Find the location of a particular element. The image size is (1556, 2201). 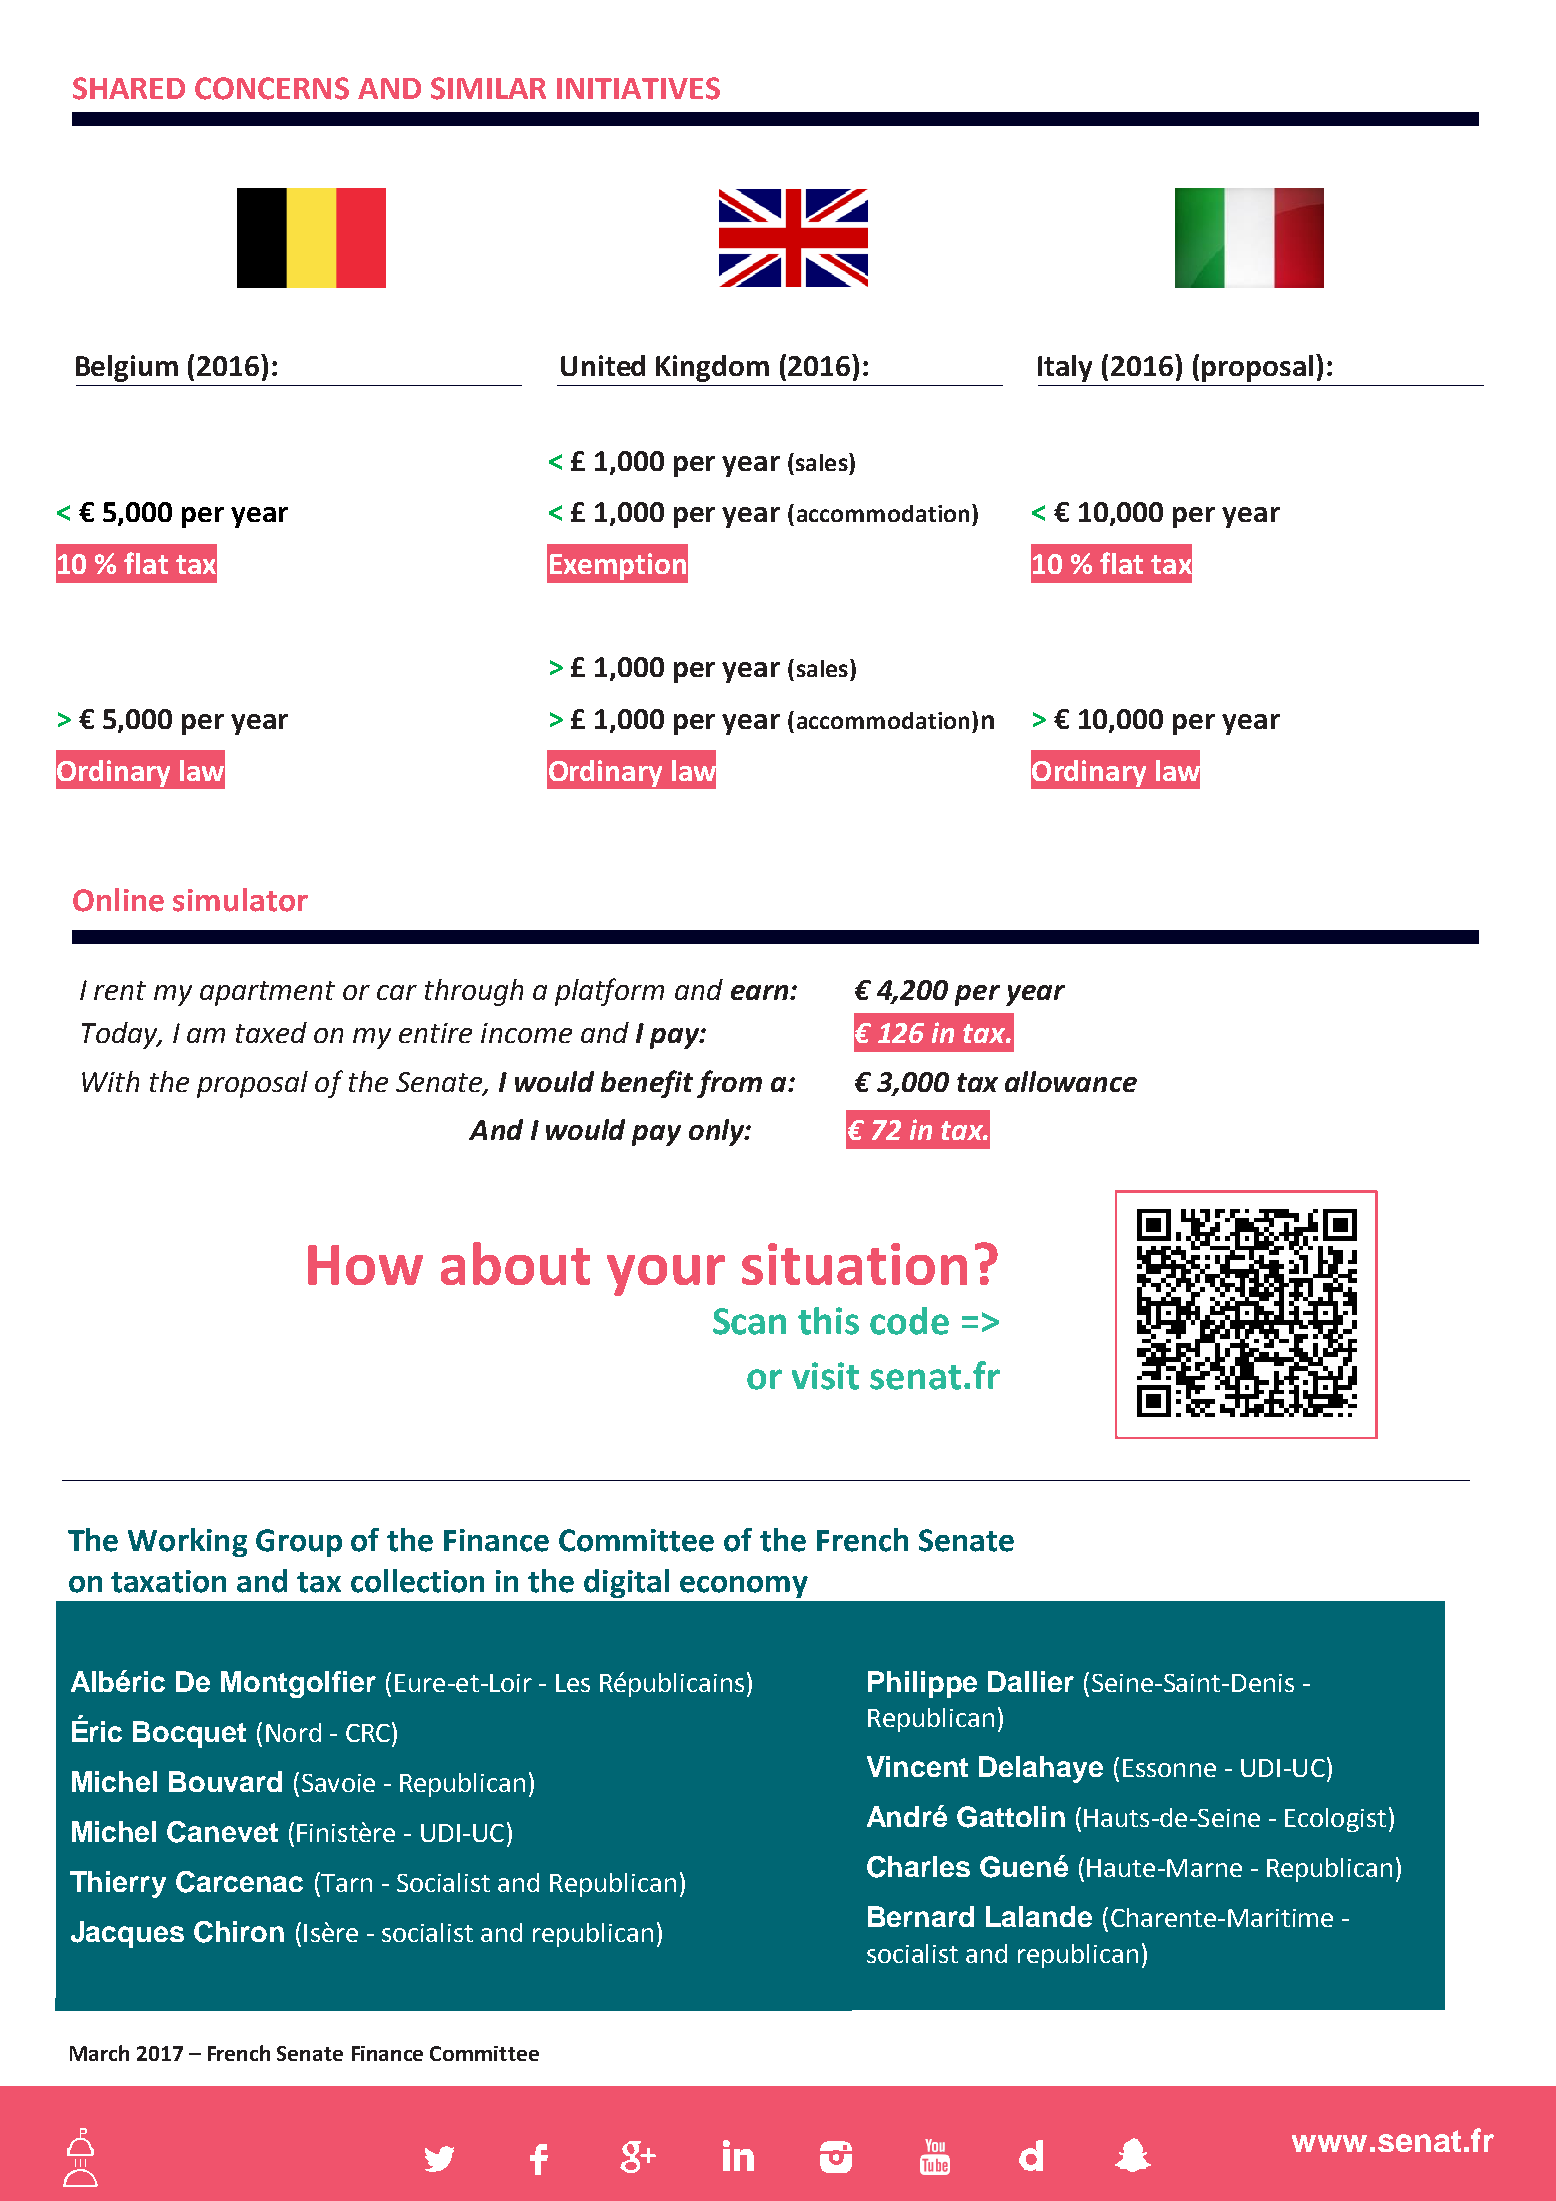

Bernard is located at coordinates (921, 1916).
